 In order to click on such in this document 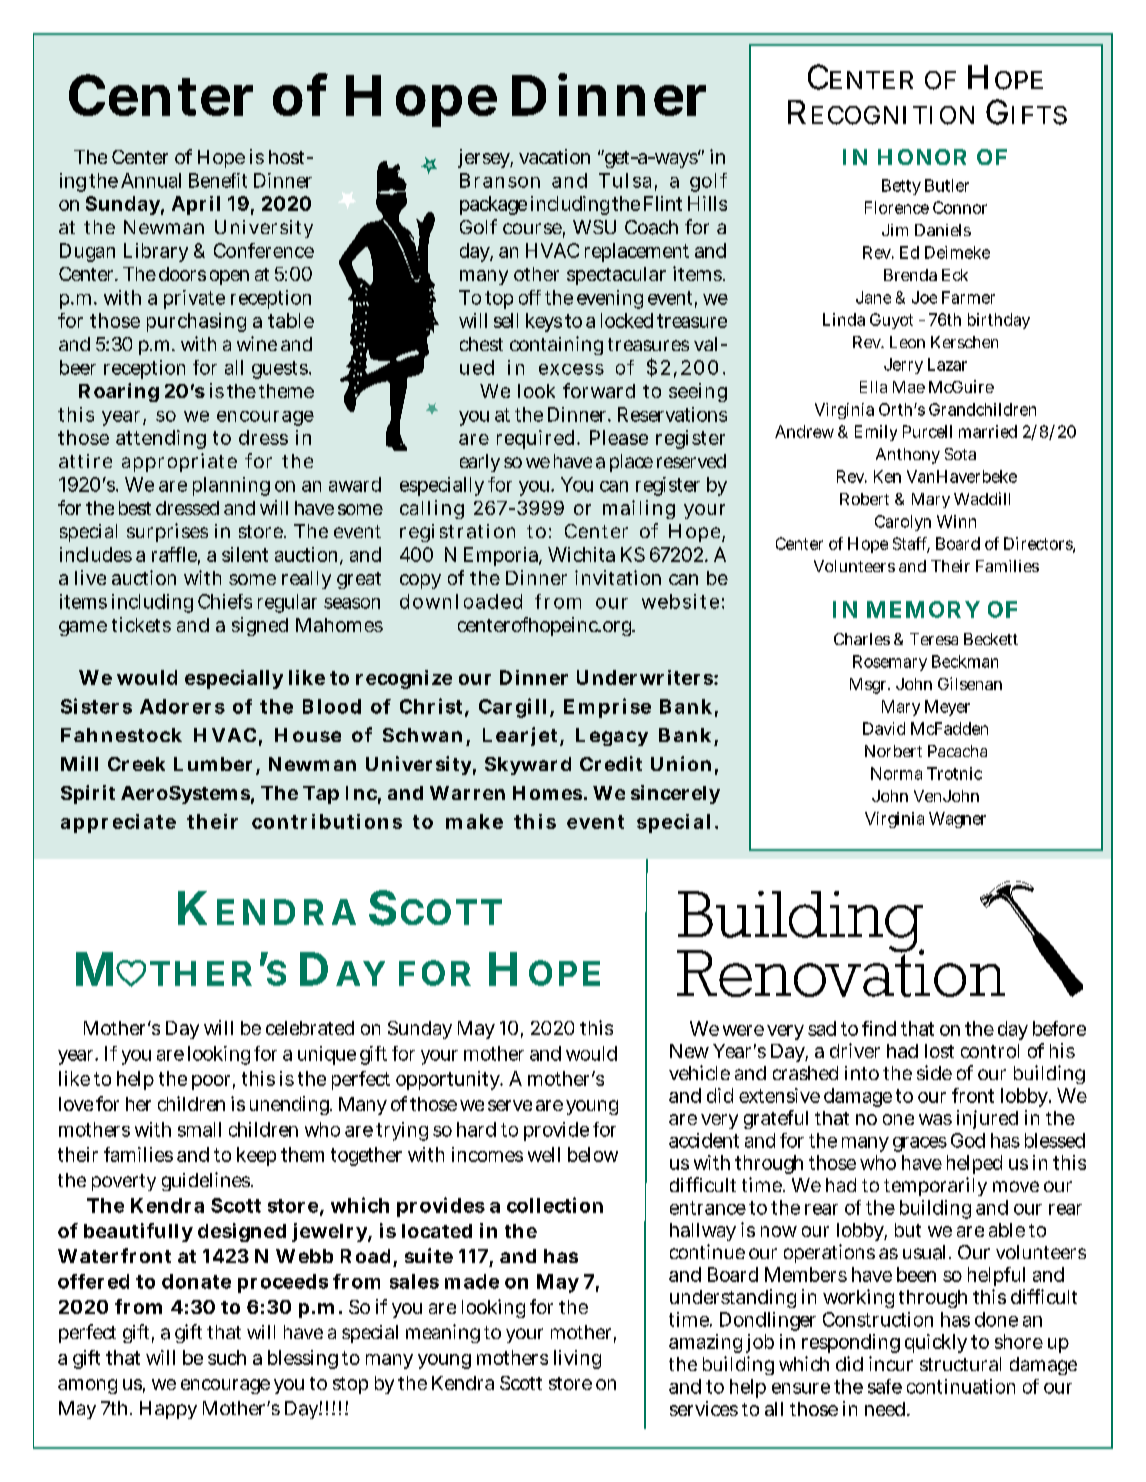, I will do `click(227, 1357)`.
